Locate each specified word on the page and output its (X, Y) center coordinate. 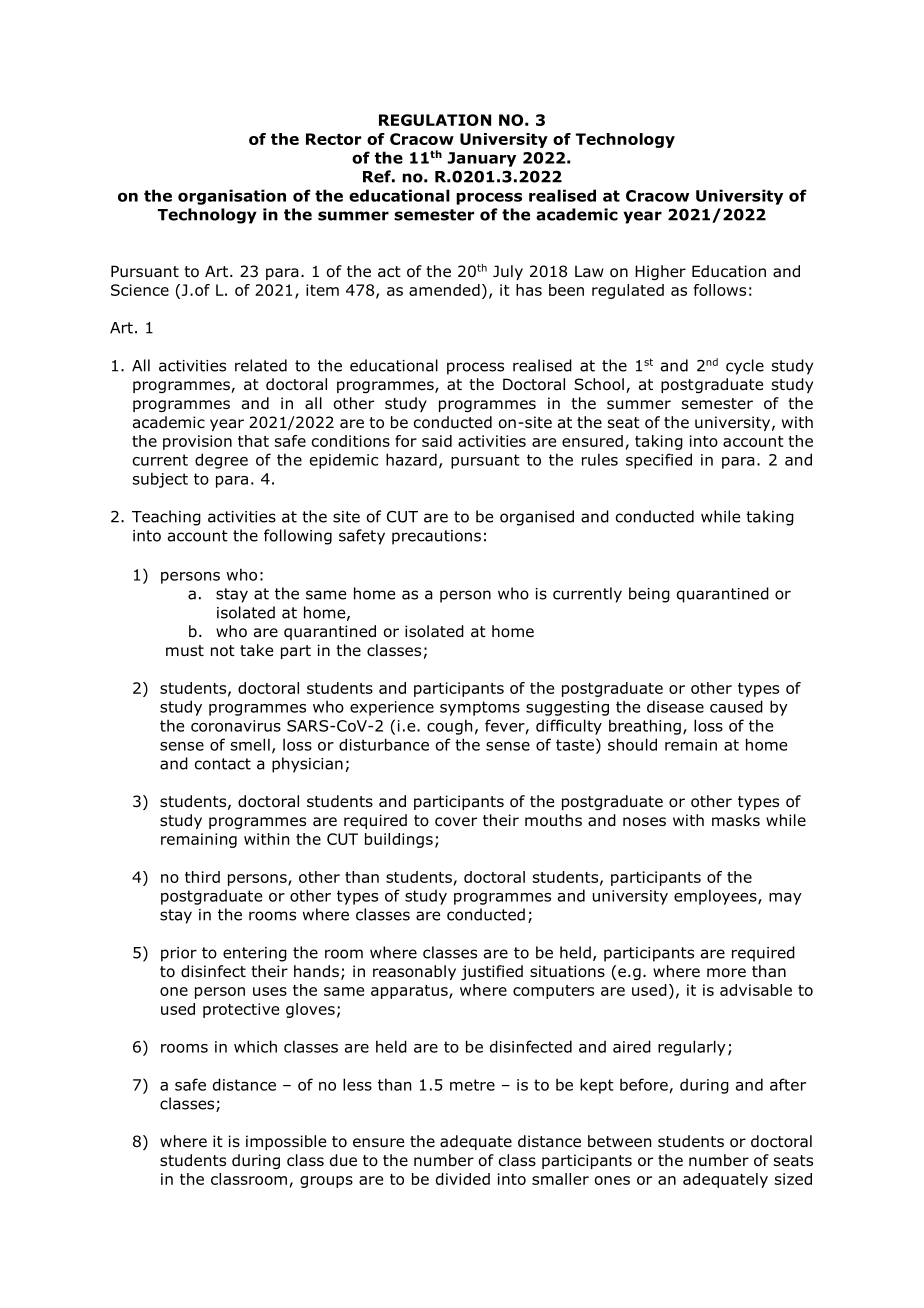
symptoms (480, 708)
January (482, 159)
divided (463, 1179)
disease (675, 706)
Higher (660, 272)
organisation (232, 197)
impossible (286, 1142)
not (223, 651)
